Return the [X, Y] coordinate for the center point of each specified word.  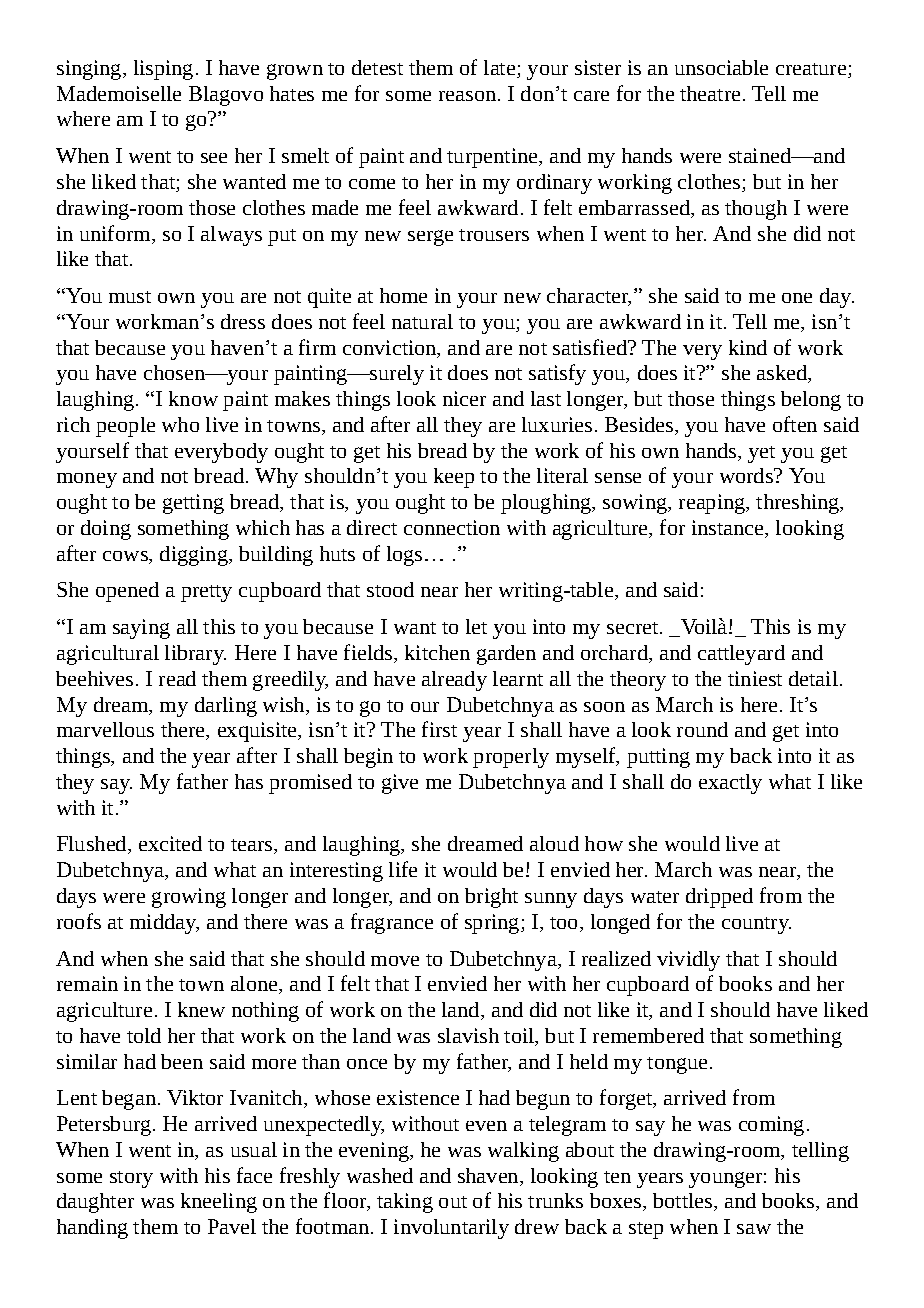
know [193, 398]
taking [405, 1203]
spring [493, 924]
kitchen [437, 652]
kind [748, 347]
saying [141, 629]
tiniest [755, 678]
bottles [682, 1200]
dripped [719, 898]
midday [164, 924]
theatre [710, 93]
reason [467, 96]
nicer [464, 398]
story [131, 1179]
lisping [163, 70]
